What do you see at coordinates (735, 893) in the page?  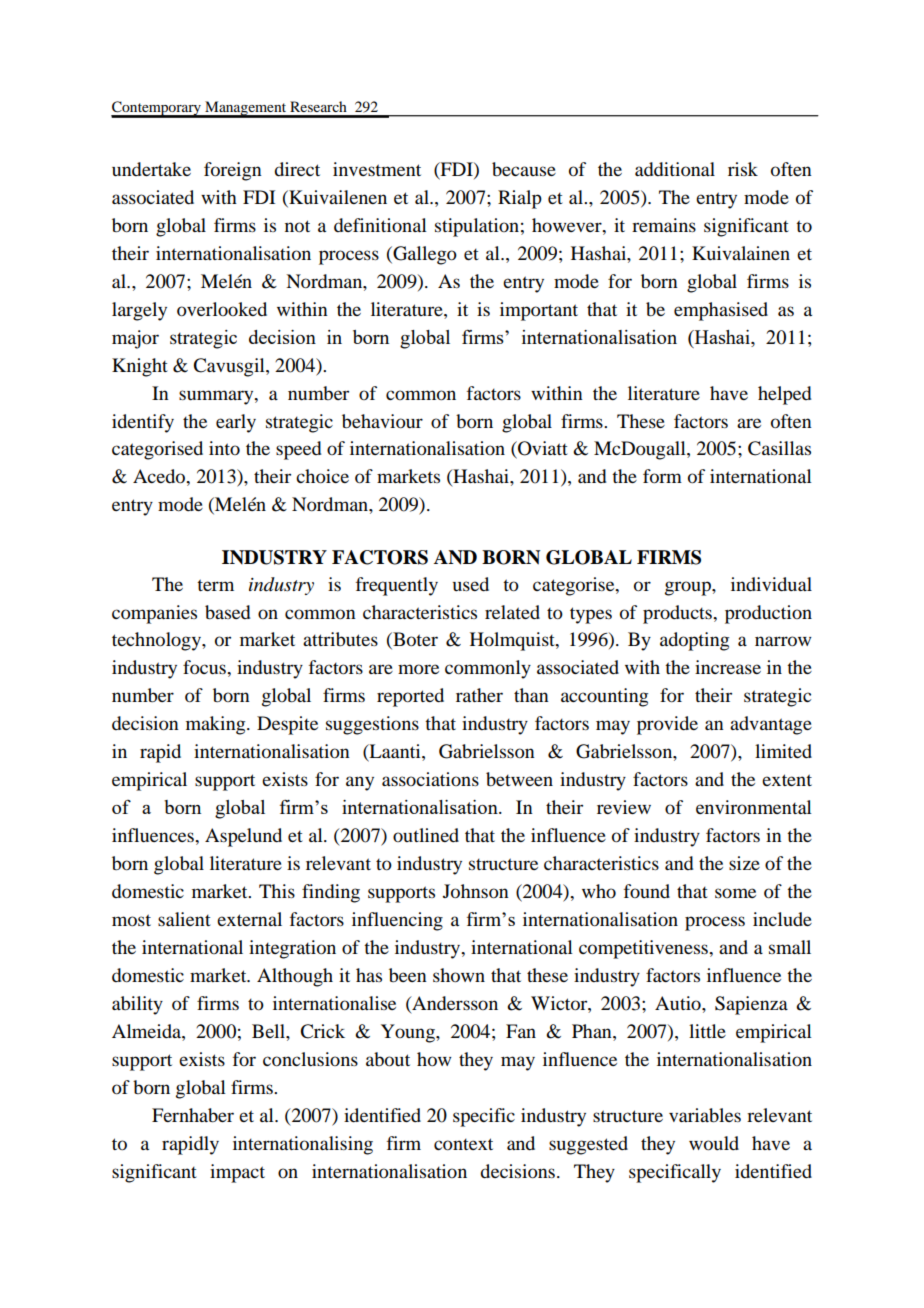 I see `some` at bounding box center [735, 893].
